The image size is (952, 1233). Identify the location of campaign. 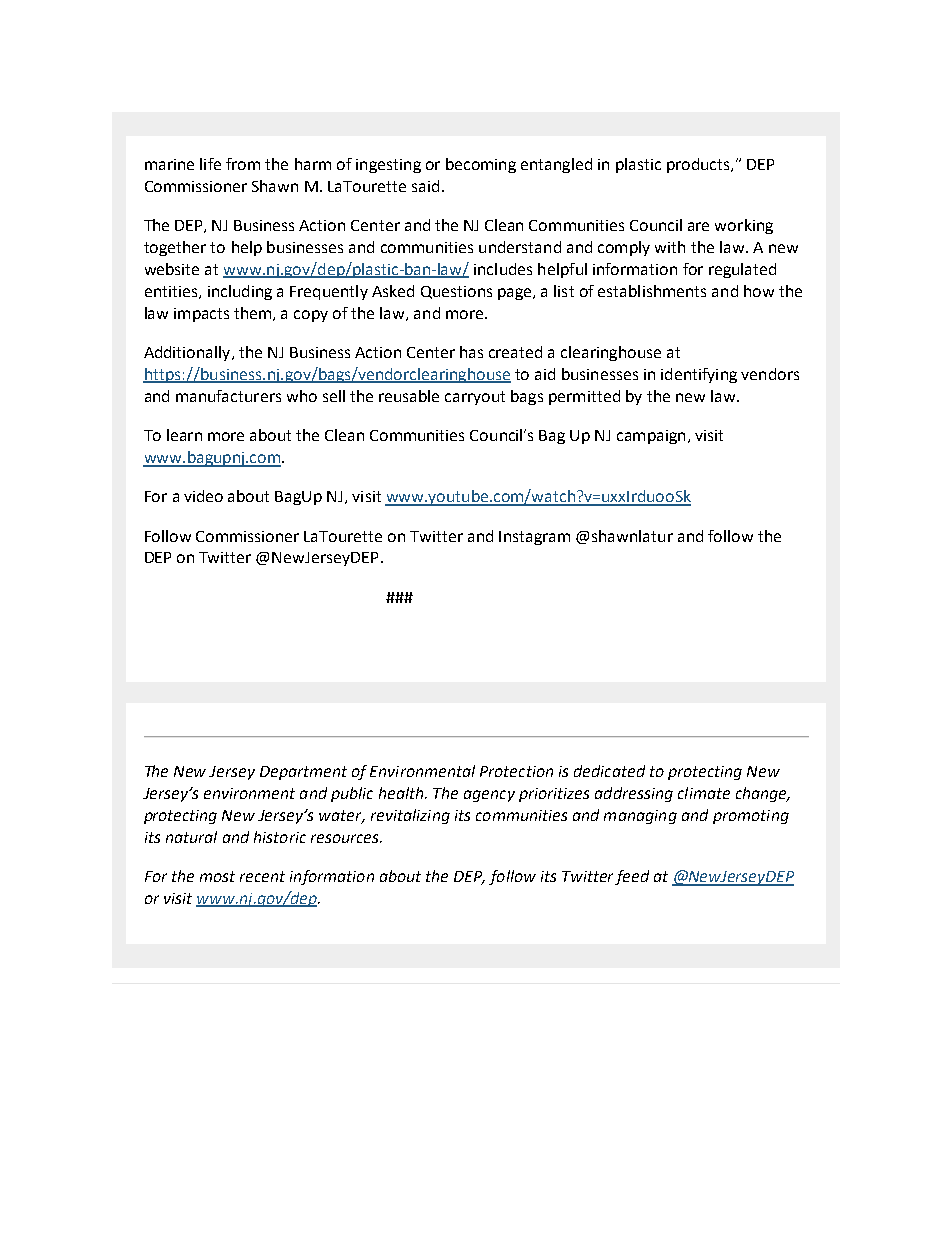
(651, 437).
